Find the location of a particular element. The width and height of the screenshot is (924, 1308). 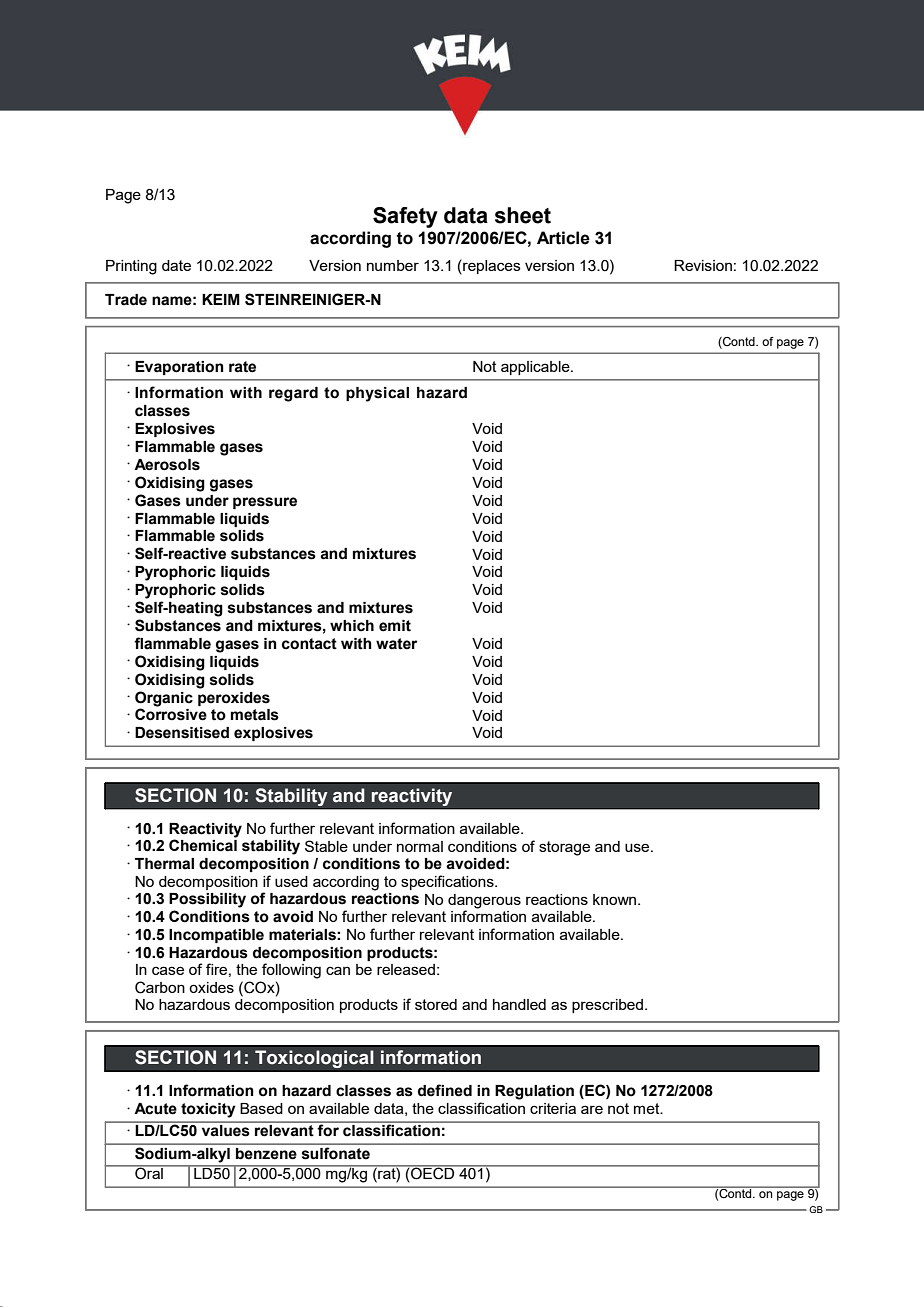

Safety is located at coordinates (405, 217).
